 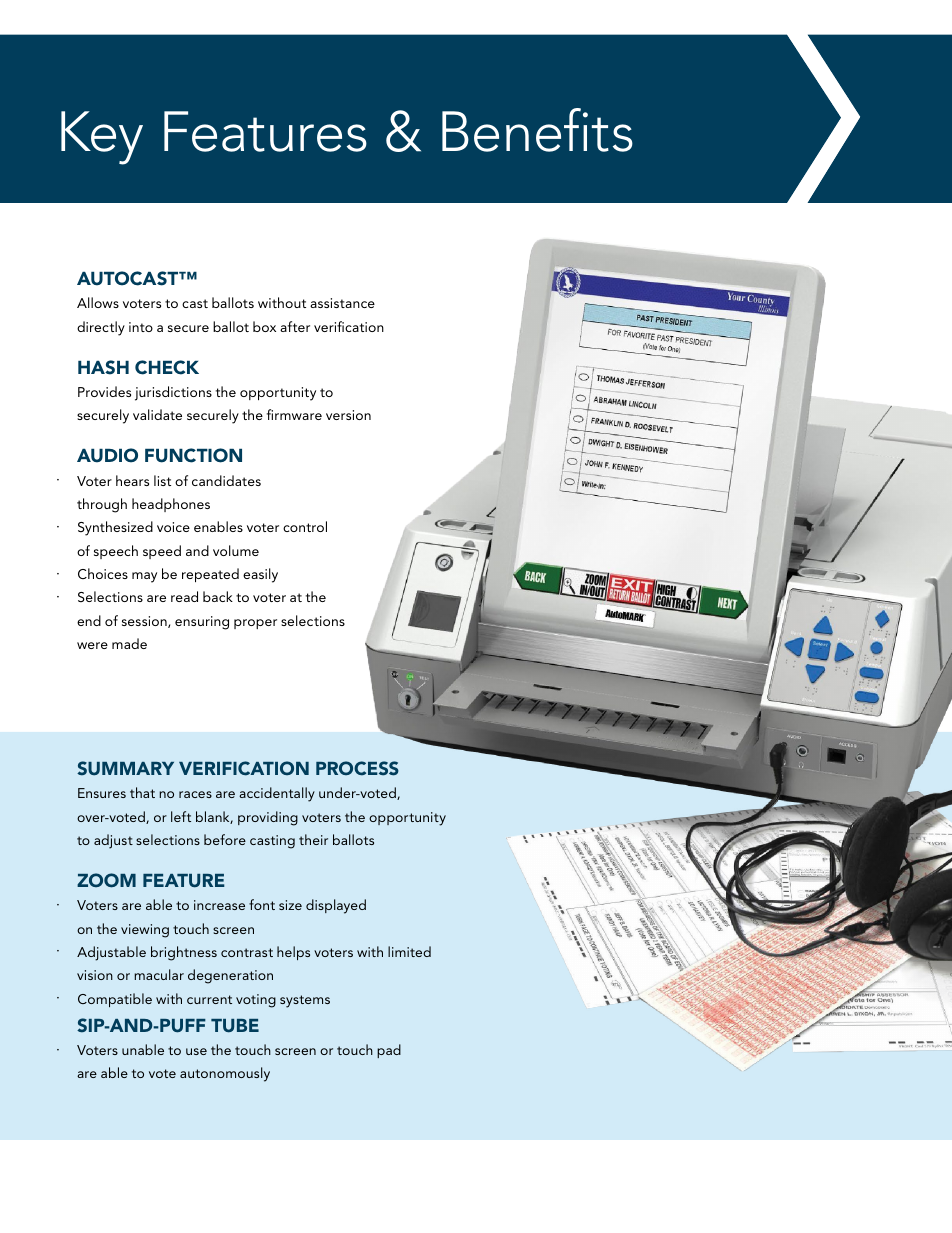 I want to click on Benefits, so click(x=537, y=130).
